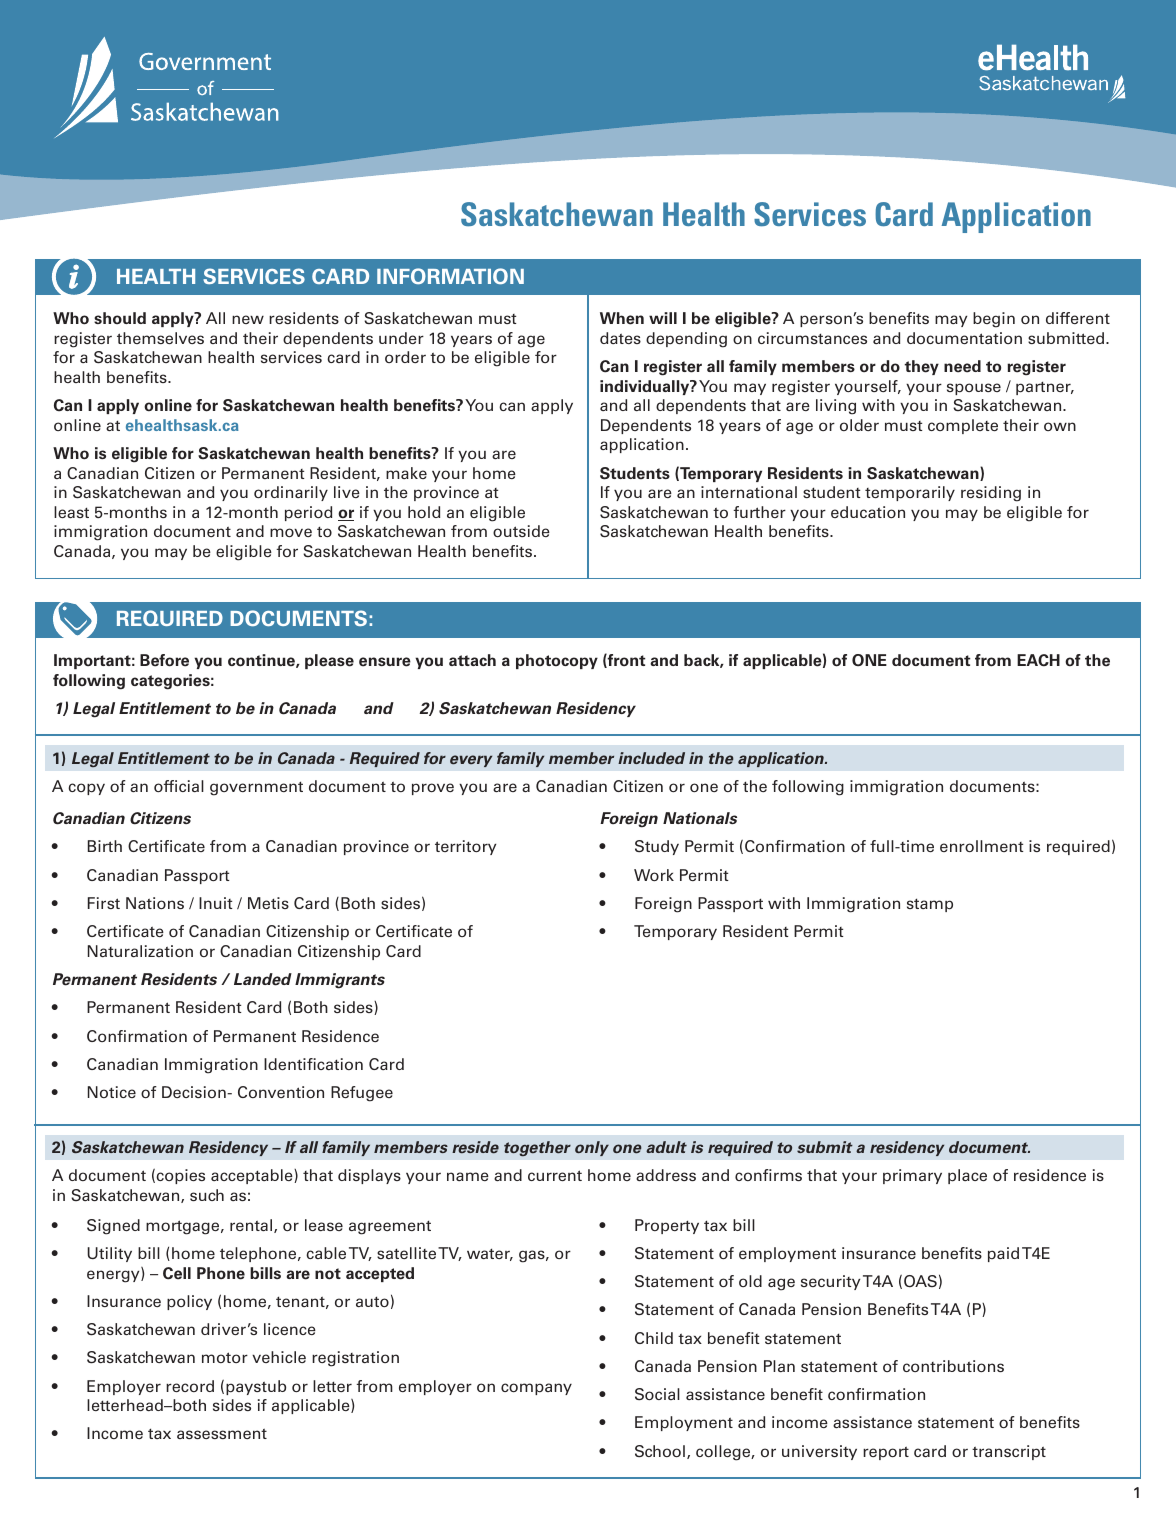 This image has width=1176, height=1522. What do you see at coordinates (592, 1148) in the image?
I see `only` at bounding box center [592, 1148].
